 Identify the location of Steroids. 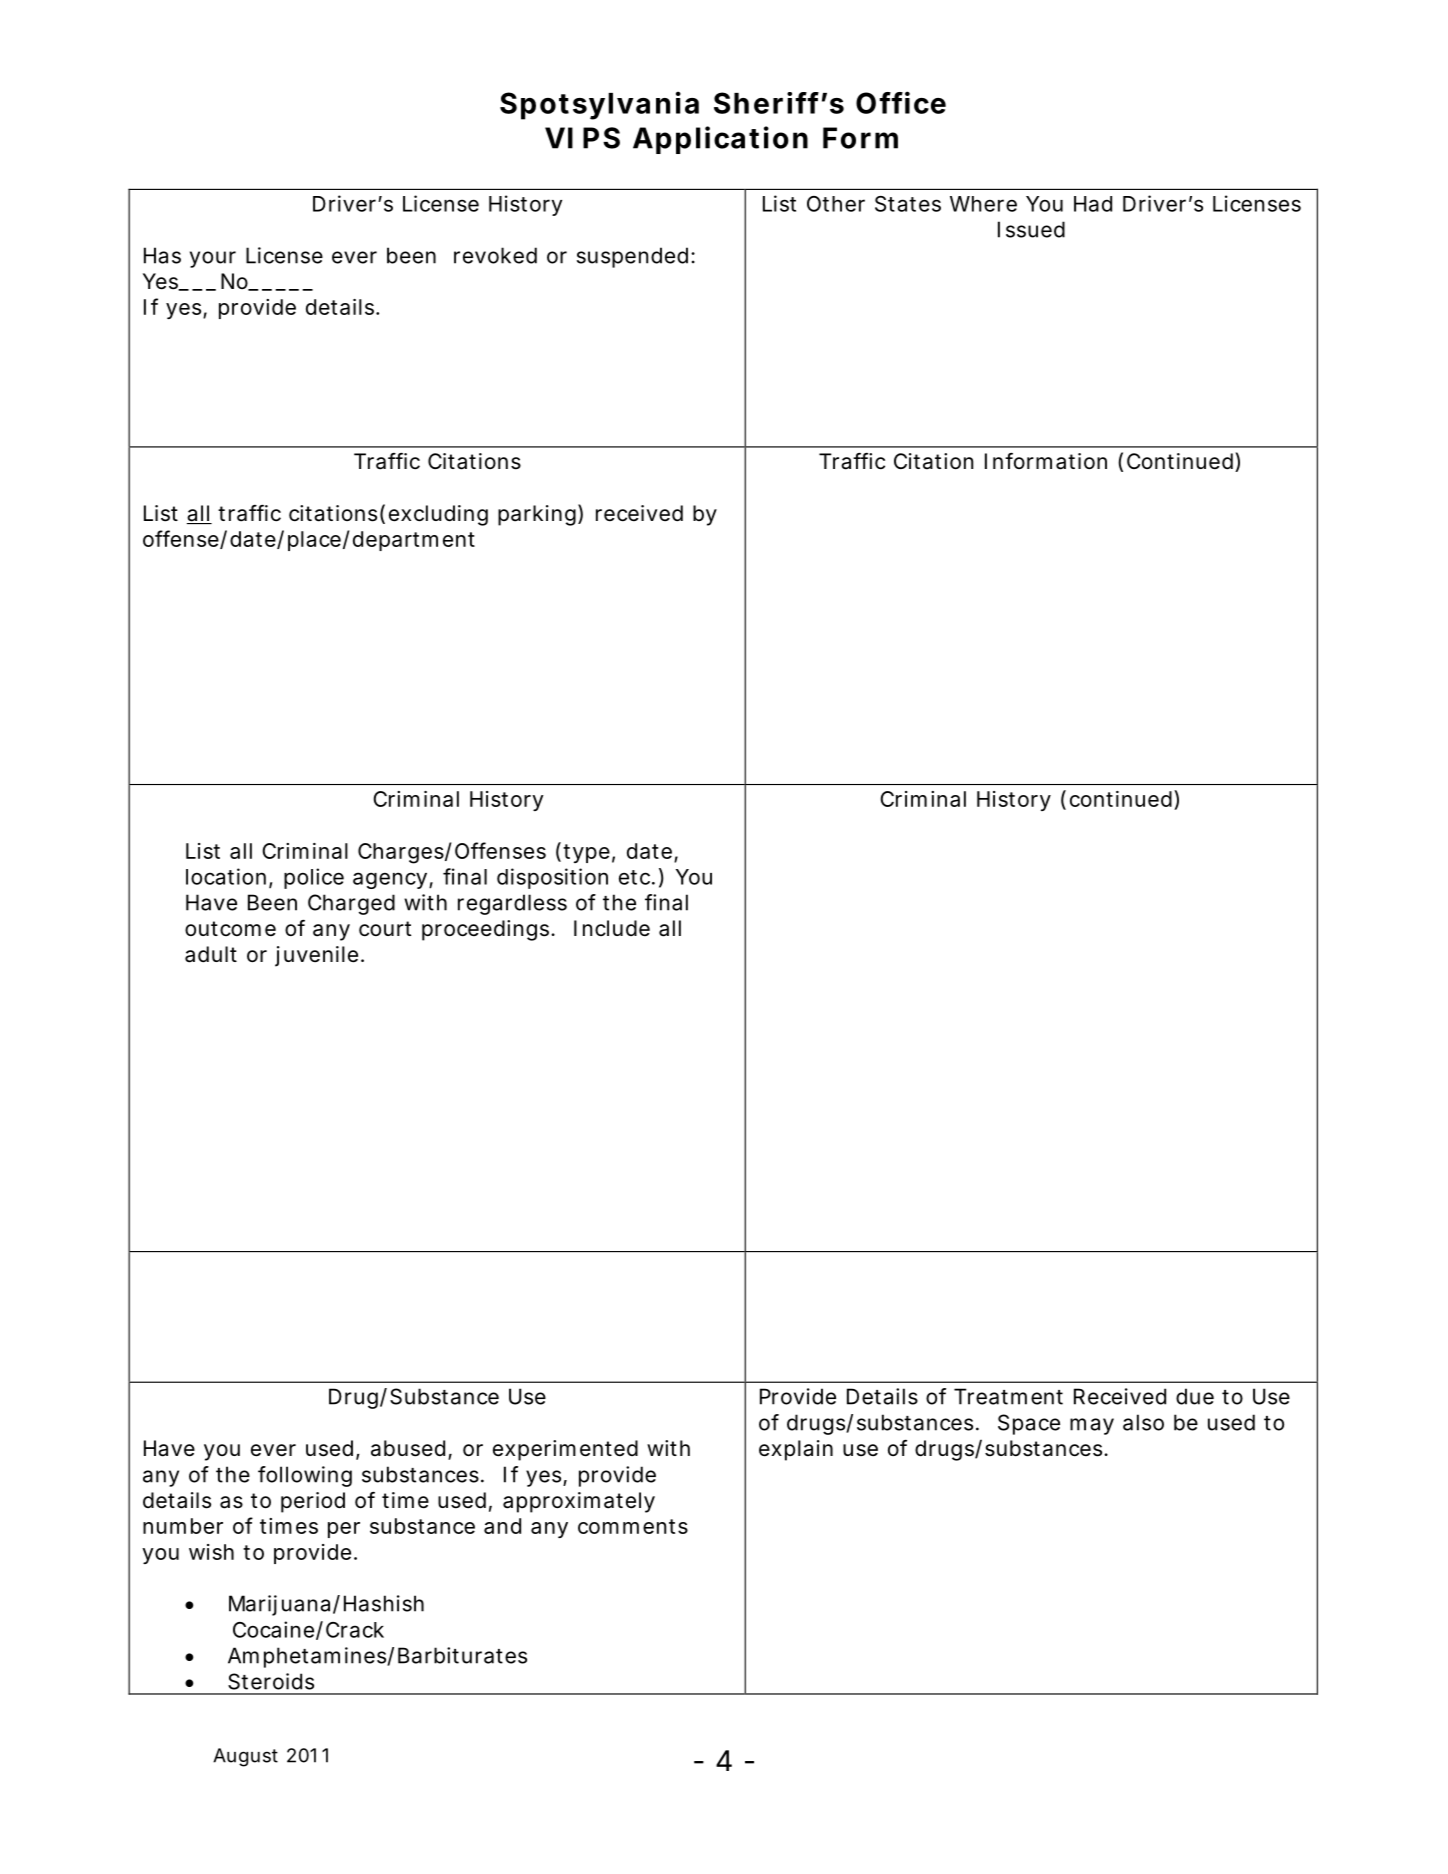
(271, 1681).
